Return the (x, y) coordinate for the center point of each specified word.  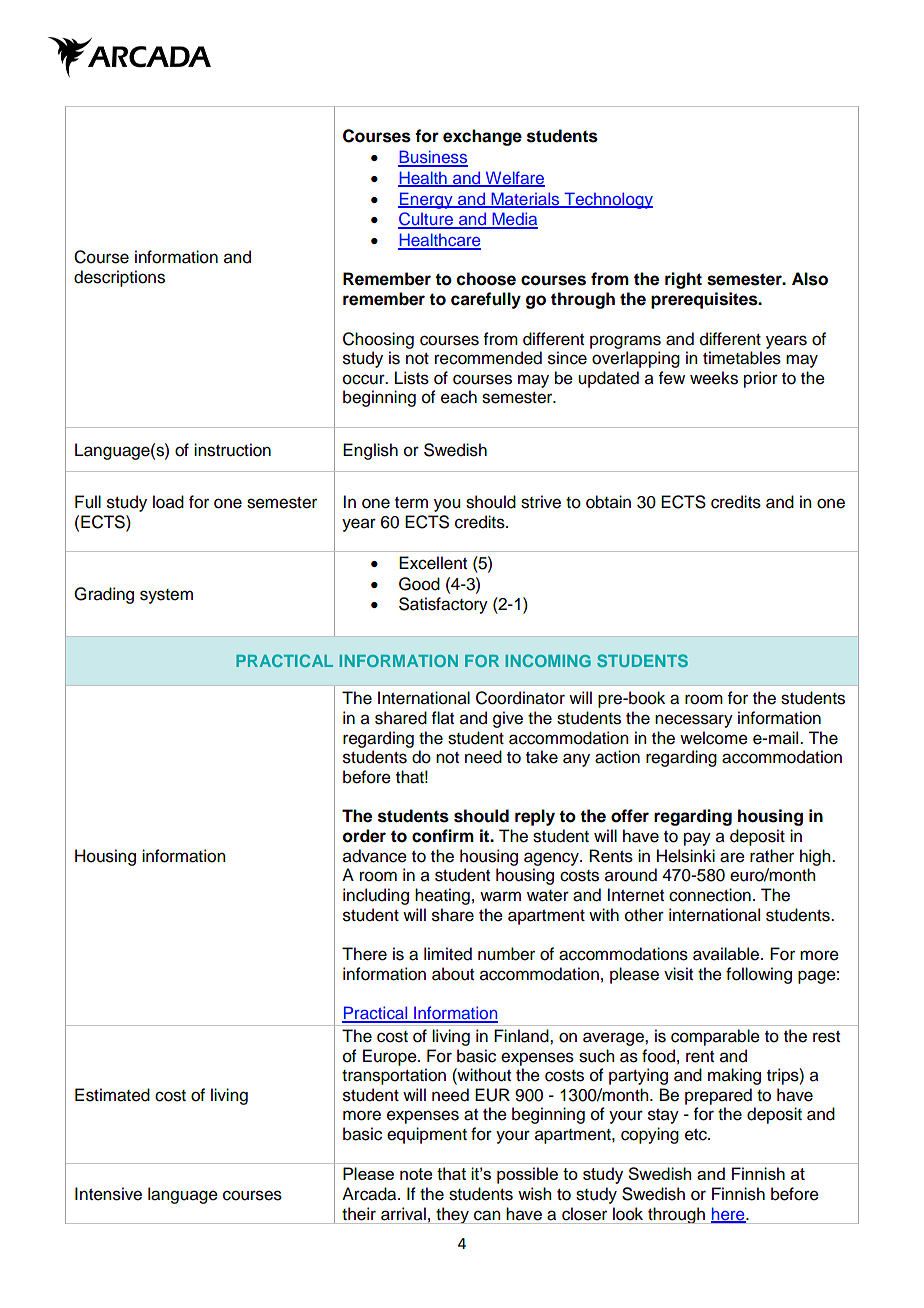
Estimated (112, 1095)
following (759, 975)
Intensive (108, 1194)
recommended (488, 358)
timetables (742, 358)
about (453, 974)
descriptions (119, 278)
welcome (714, 738)
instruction (232, 450)
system (166, 596)
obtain (608, 502)
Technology (607, 200)
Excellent (433, 563)
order (364, 836)
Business (433, 158)
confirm (443, 836)
